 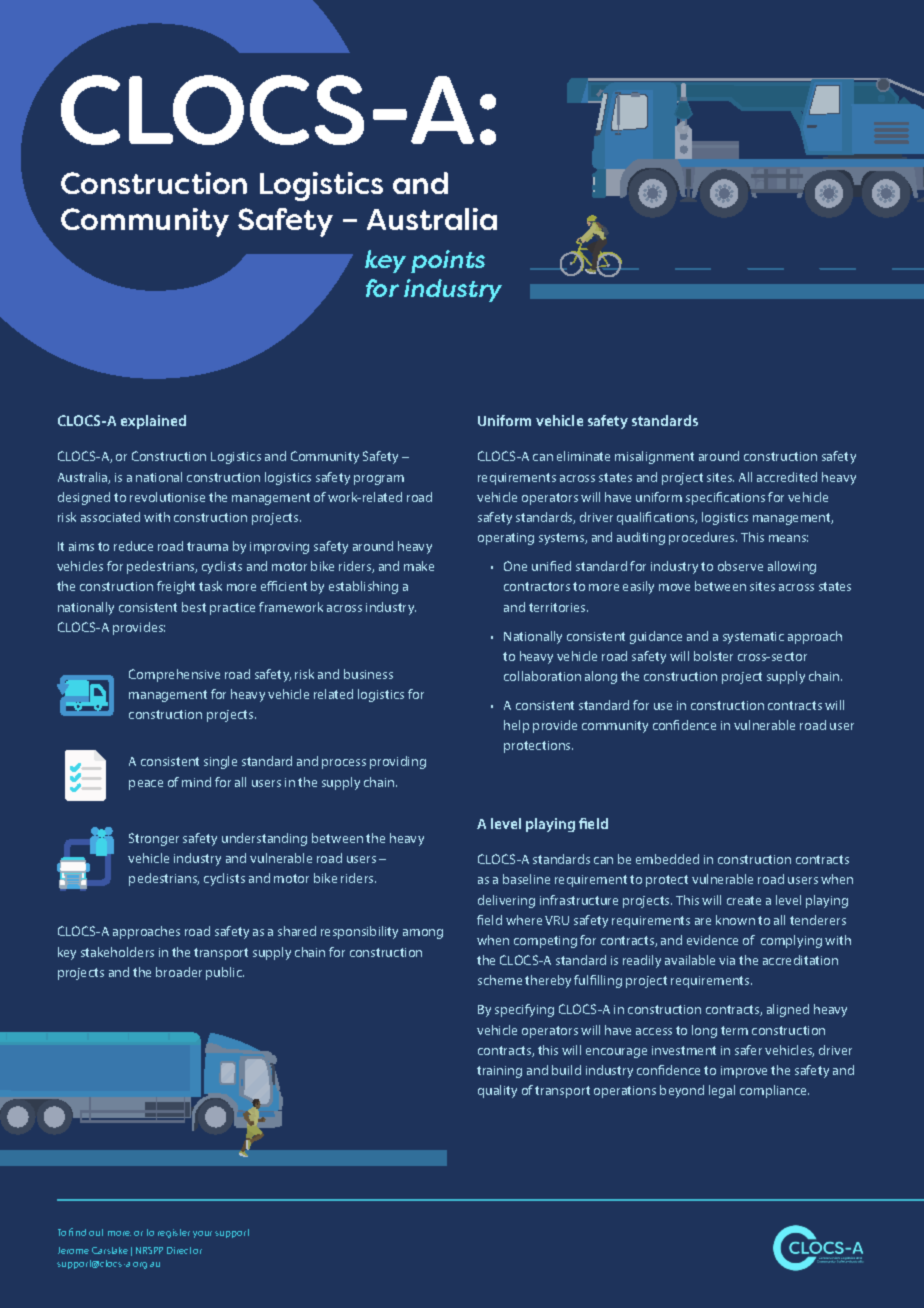 I want to click on quality, so click(x=497, y=1091).
